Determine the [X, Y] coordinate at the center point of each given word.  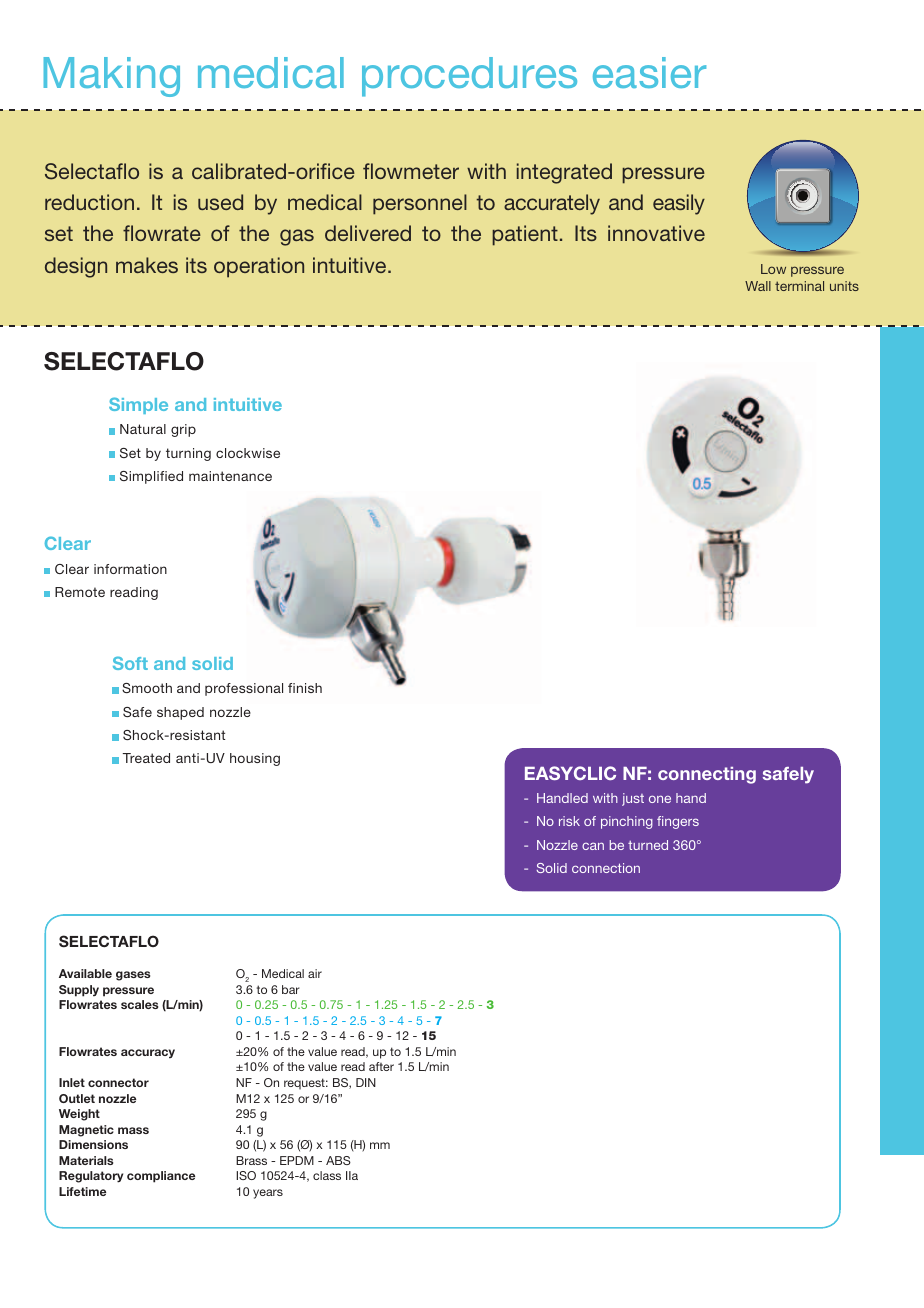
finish [305, 688]
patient [525, 235]
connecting [707, 775]
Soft [130, 663]
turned [648, 845]
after [381, 1066]
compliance [161, 1177]
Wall [758, 286]
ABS [338, 1160]
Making [112, 77]
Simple [138, 405]
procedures [469, 77]
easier [649, 72]
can [593, 846]
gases [133, 976]
